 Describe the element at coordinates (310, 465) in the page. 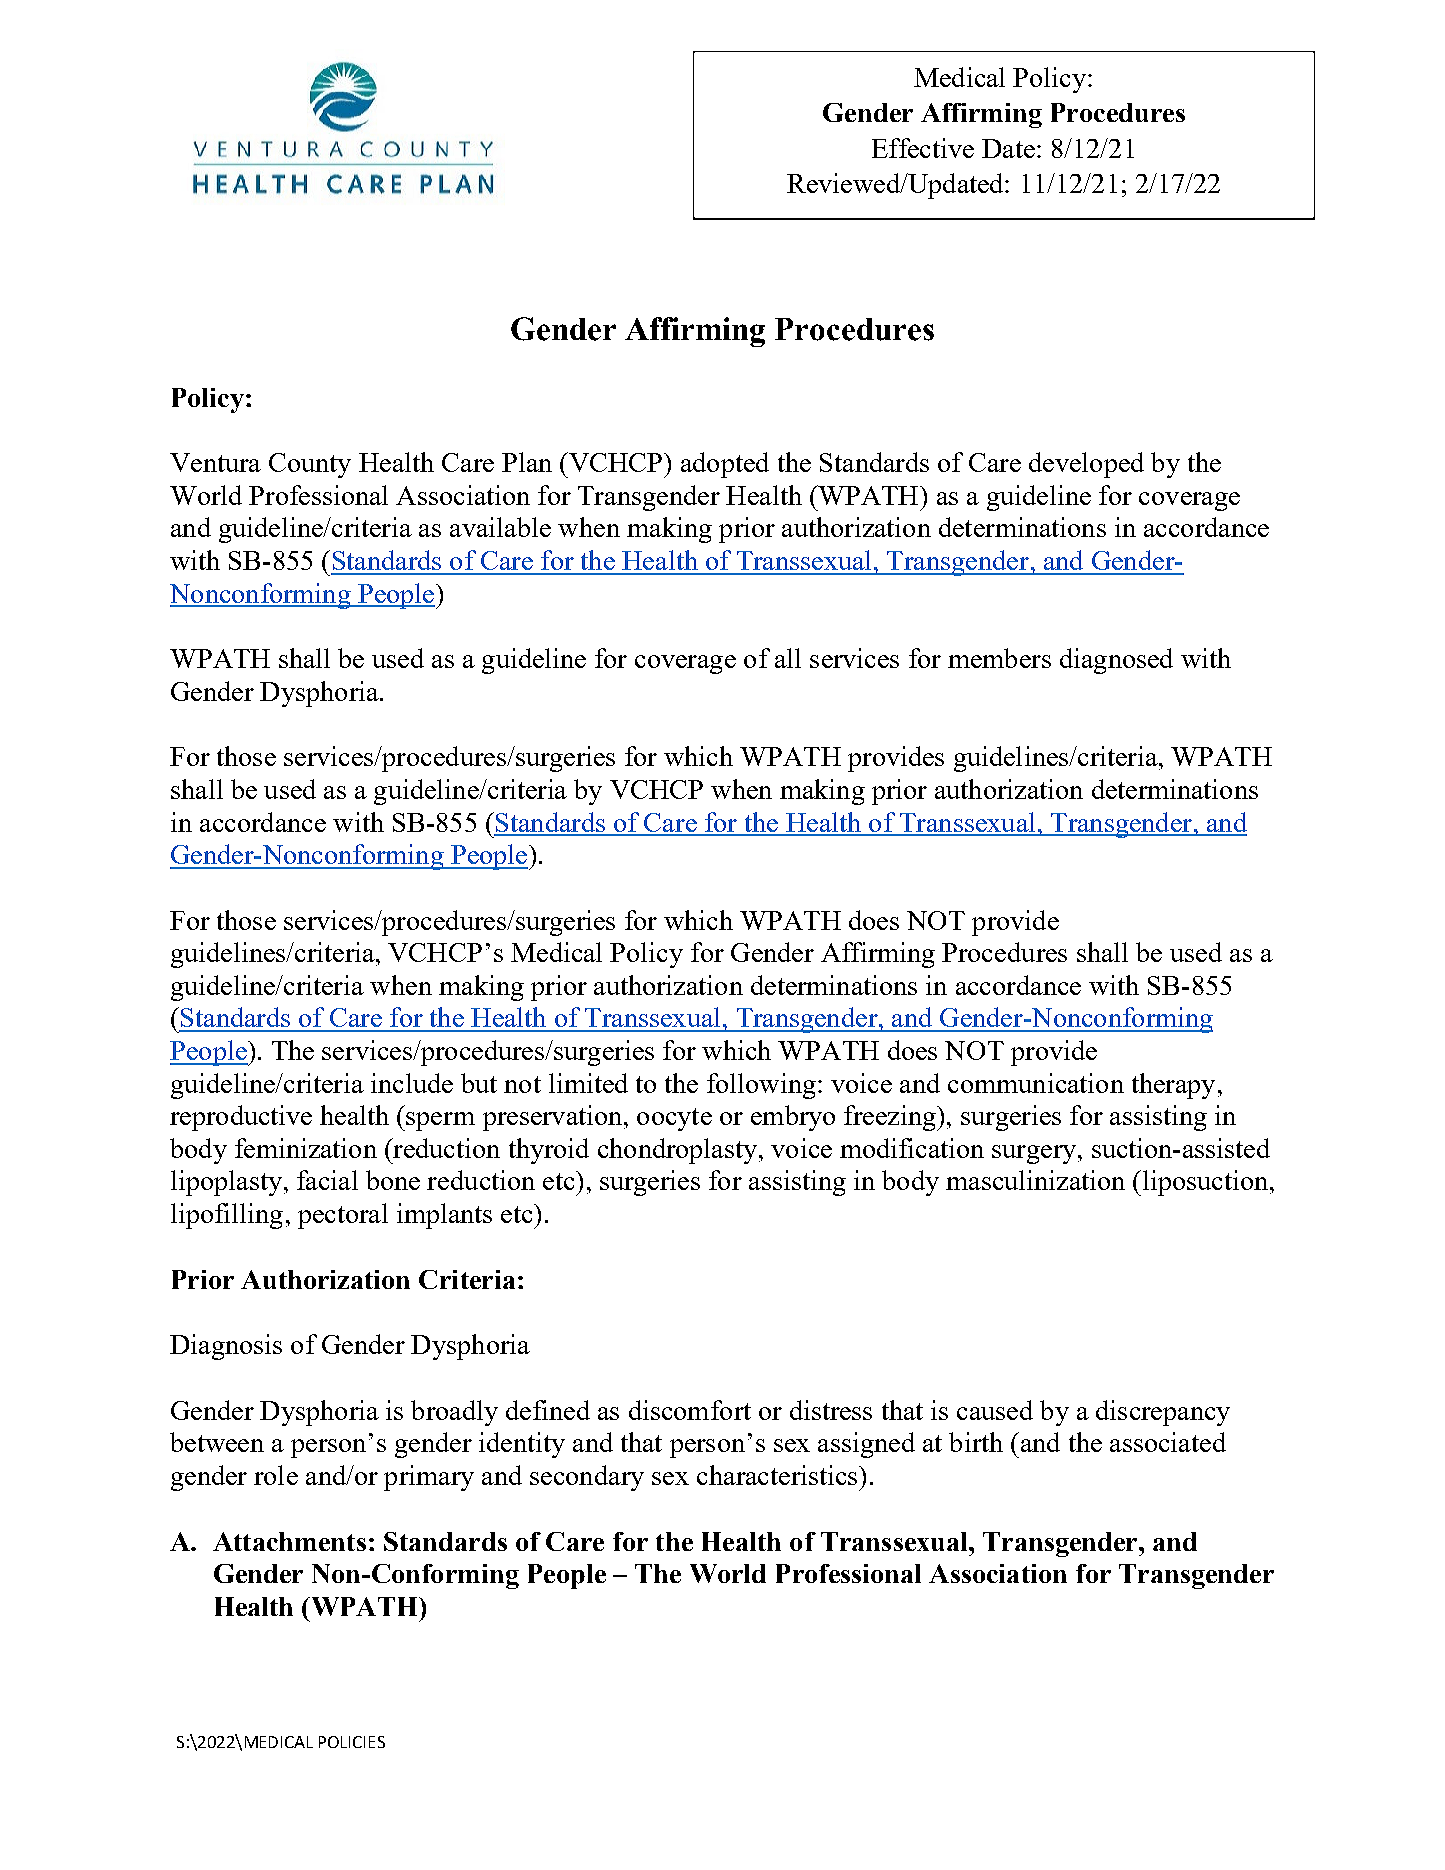

I see `County` at that location.
